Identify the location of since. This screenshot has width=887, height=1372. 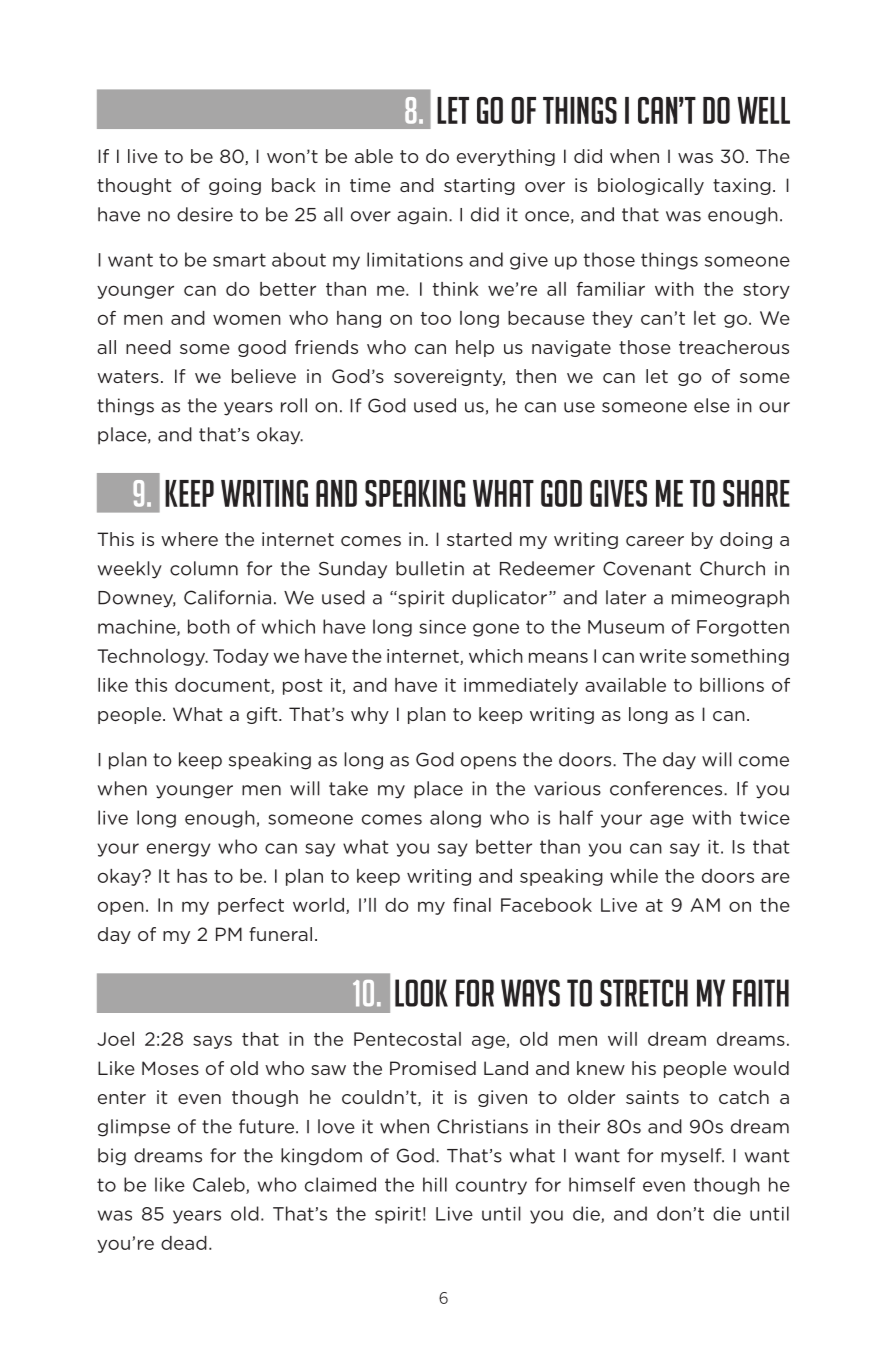
(442, 627).
